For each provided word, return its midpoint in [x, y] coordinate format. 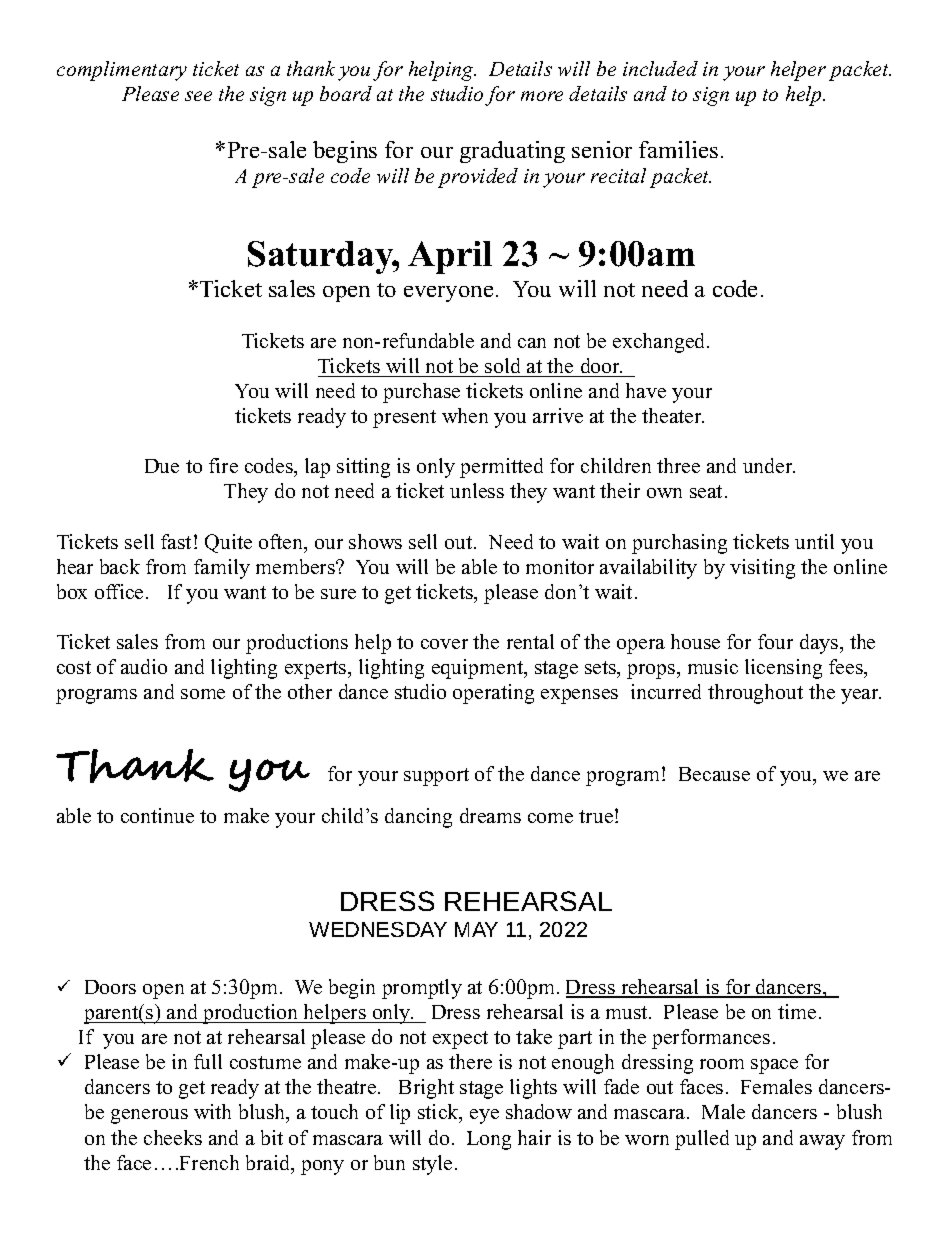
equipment [479, 669]
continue [157, 815]
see [198, 96]
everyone [448, 294]
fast [176, 541]
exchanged [660, 343]
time [797, 1011]
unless [477, 490]
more [542, 96]
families [678, 149]
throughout [755, 694]
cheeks [173, 1137]
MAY [476, 929]
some [203, 694]
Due [162, 466]
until [814, 541]
